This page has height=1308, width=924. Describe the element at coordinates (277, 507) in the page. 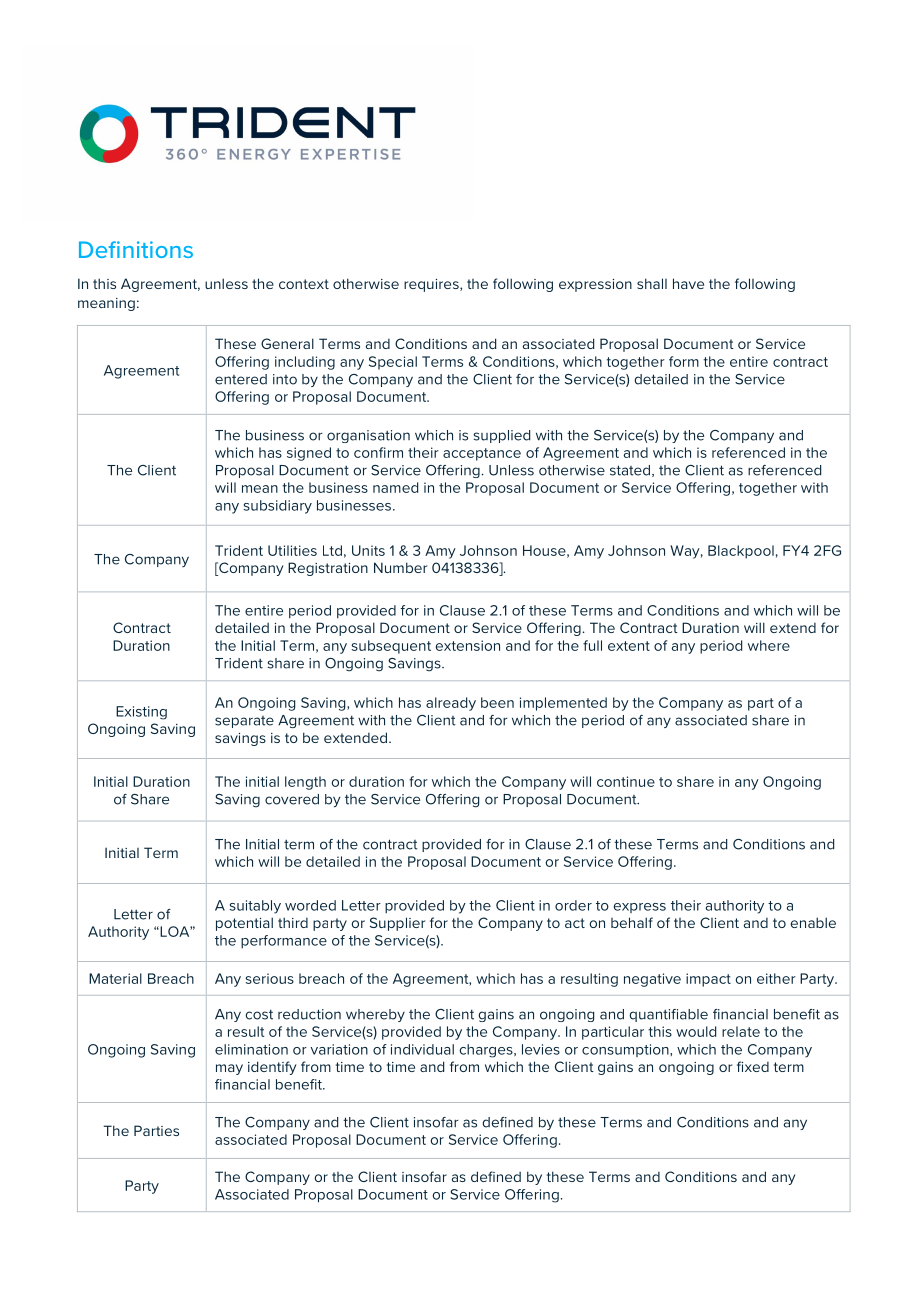

I see `subsidiary` at that location.
